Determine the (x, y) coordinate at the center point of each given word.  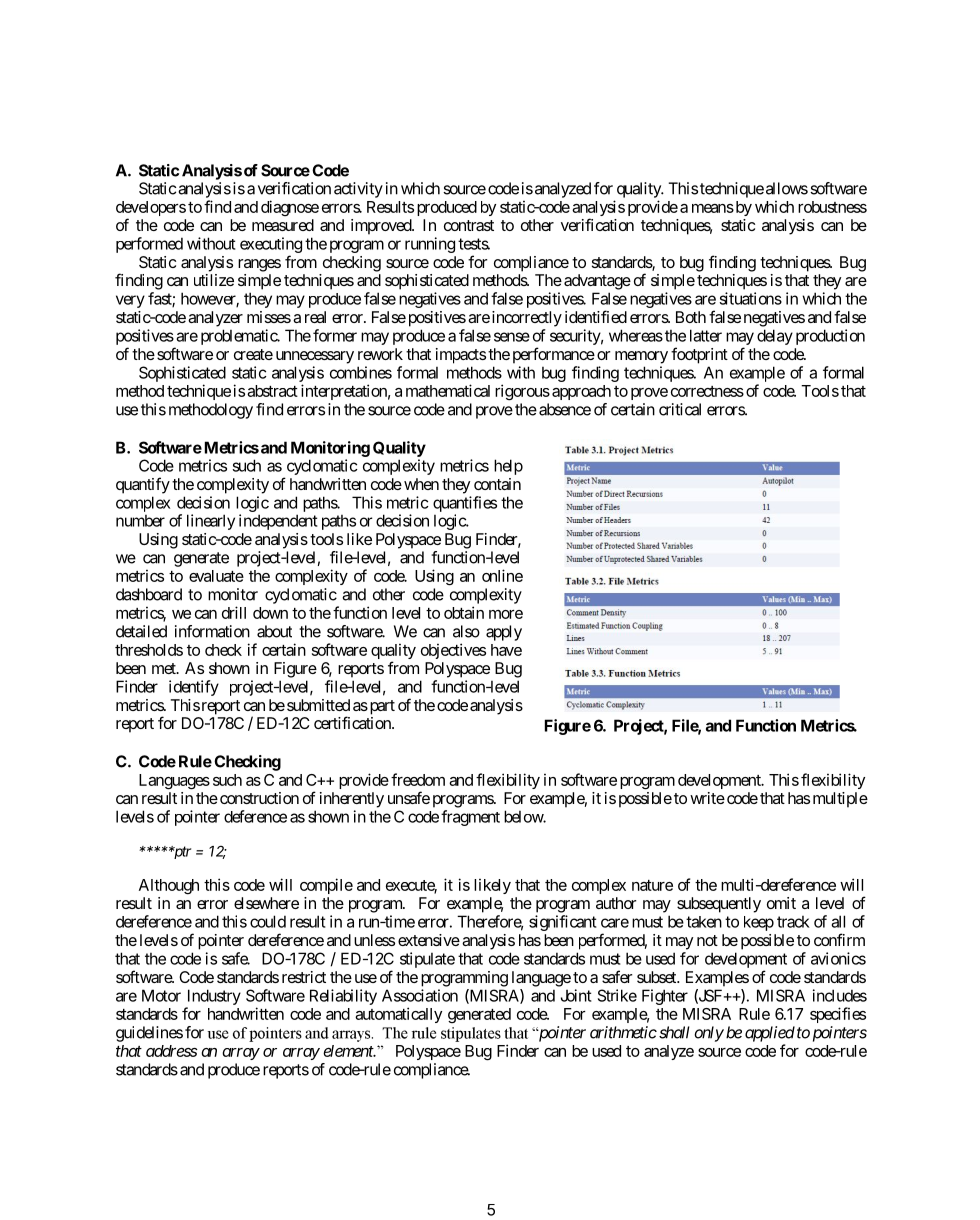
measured (283, 225)
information (212, 631)
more (506, 614)
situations (750, 298)
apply (504, 633)
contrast (469, 225)
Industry (214, 997)
